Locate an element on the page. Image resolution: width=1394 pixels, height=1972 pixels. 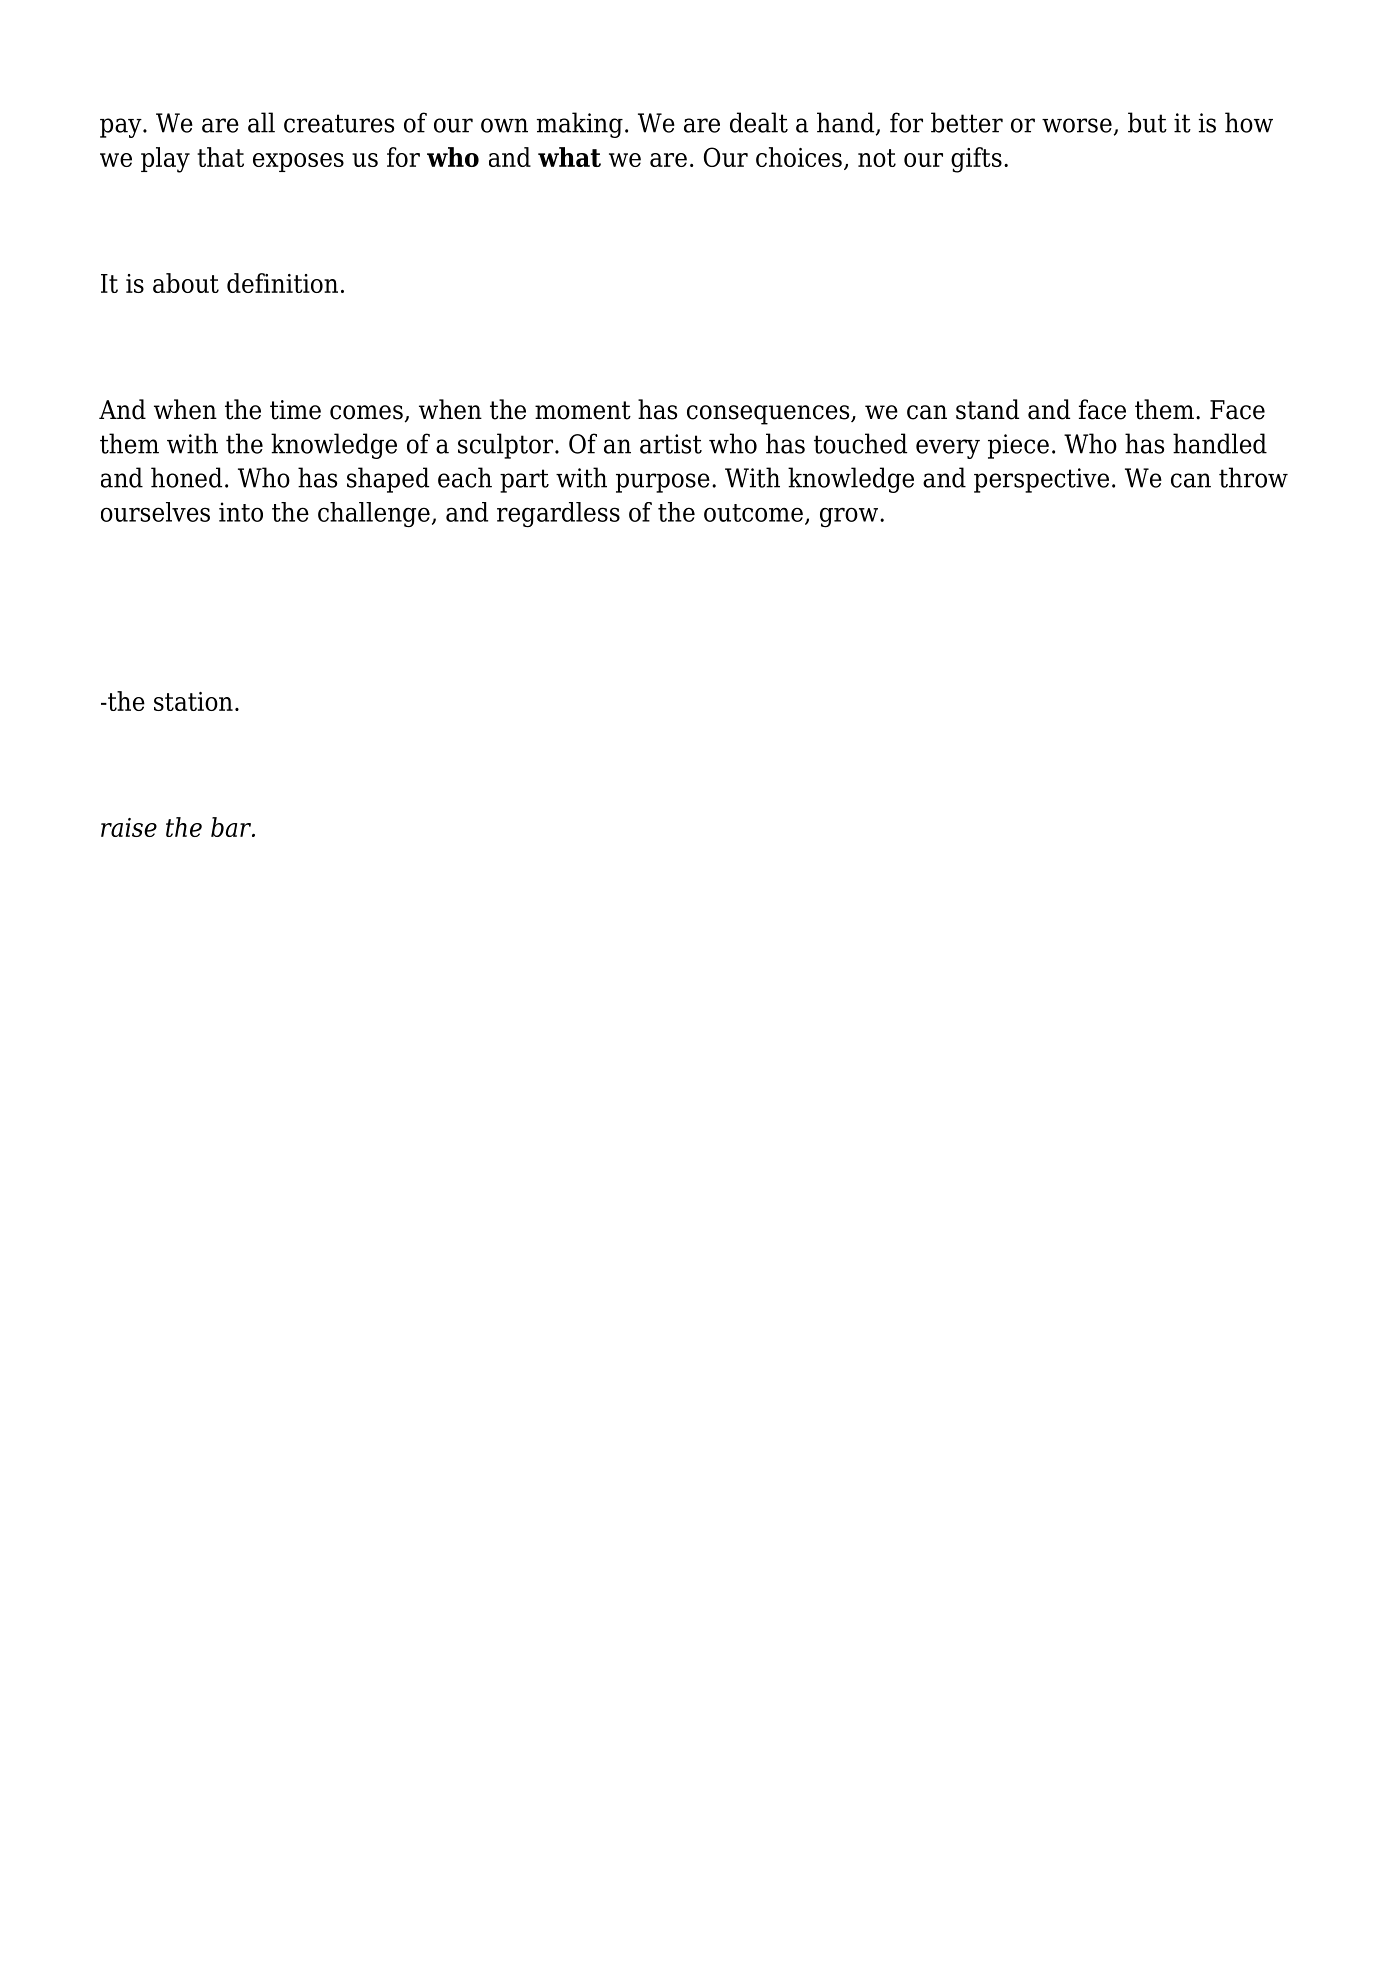
dealt is located at coordinates (759, 122).
